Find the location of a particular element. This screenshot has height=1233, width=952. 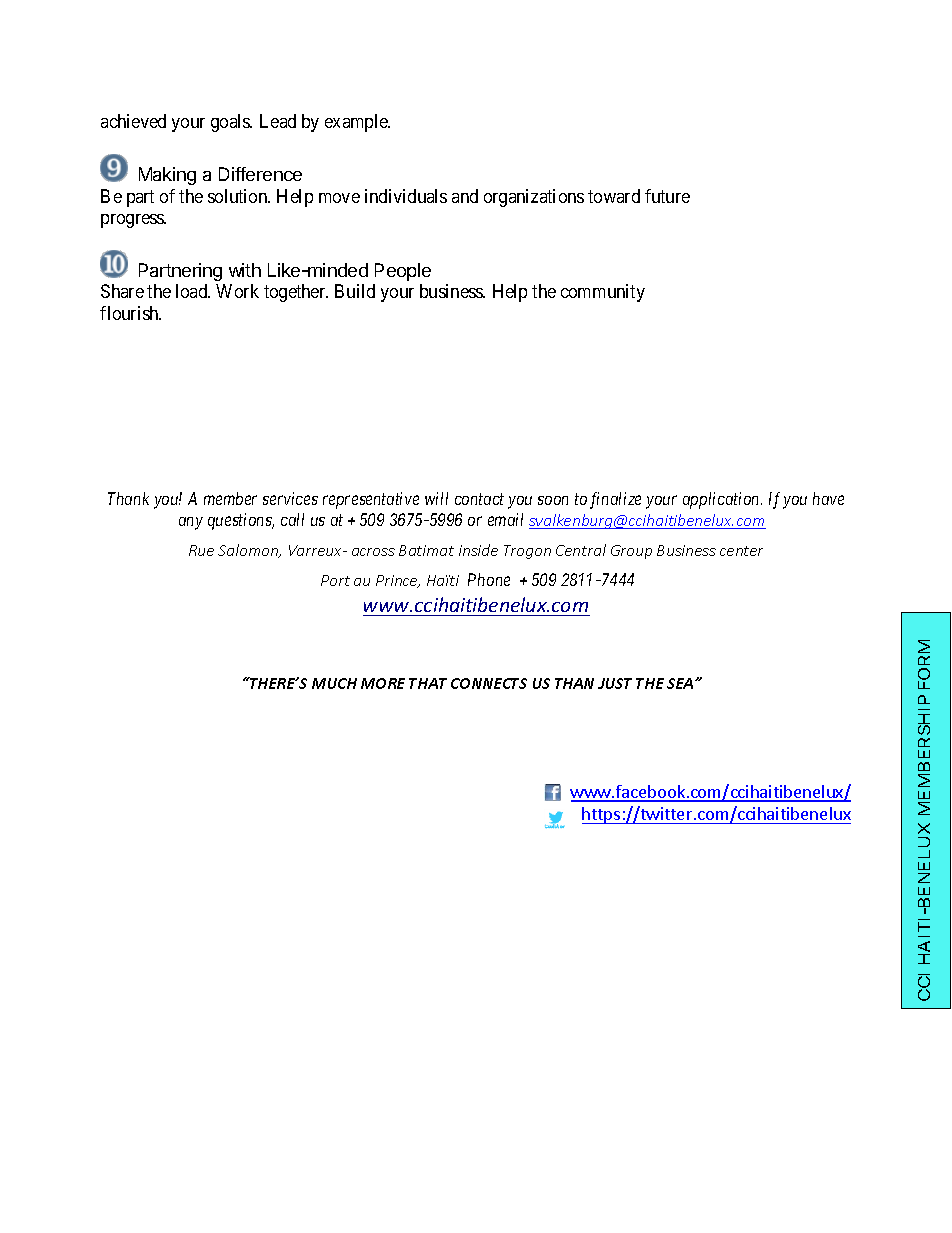

inside is located at coordinates (478, 550).
